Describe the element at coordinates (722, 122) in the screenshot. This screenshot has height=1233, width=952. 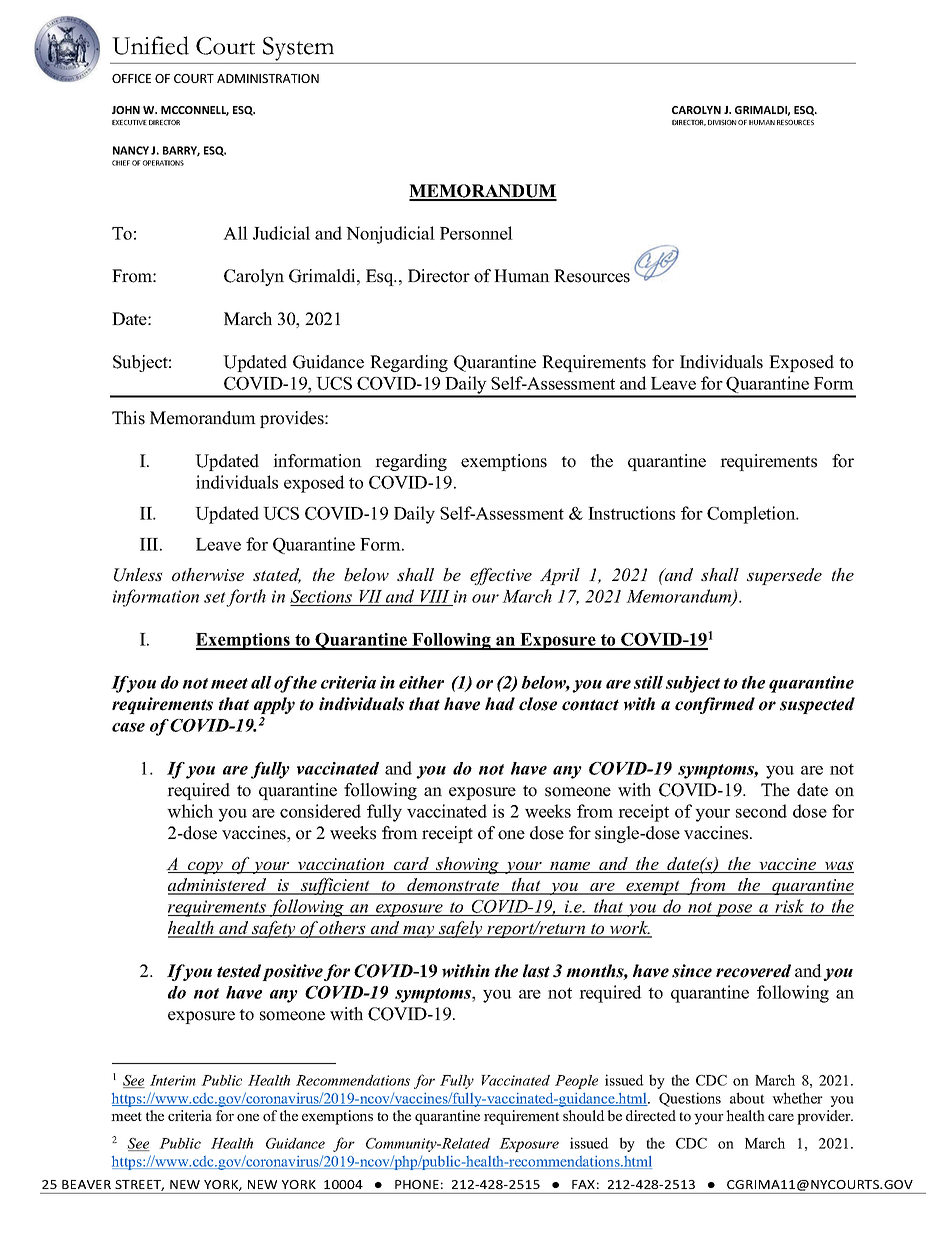
I see `DIVISION` at that location.
